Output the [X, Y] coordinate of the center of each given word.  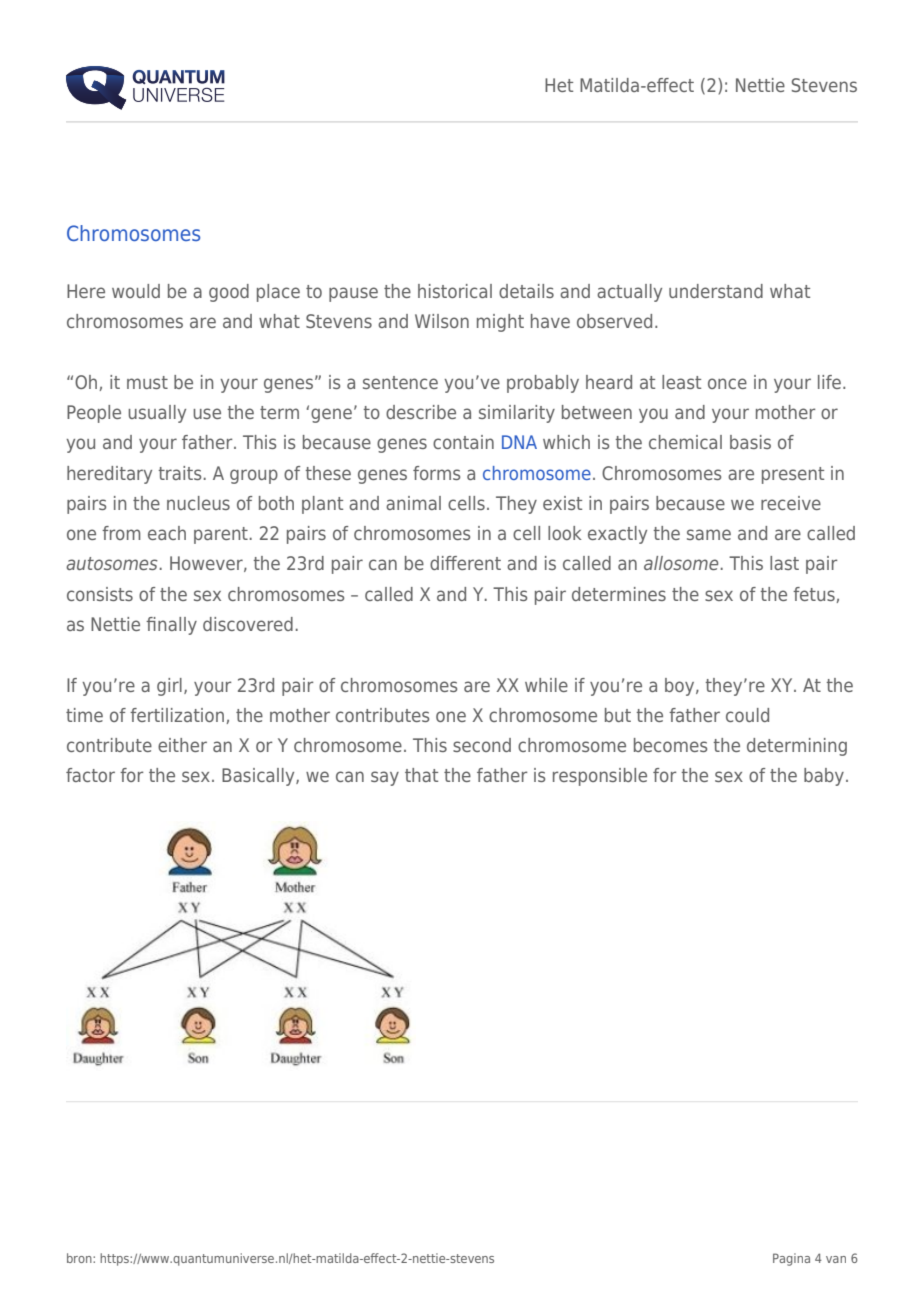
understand [716, 291]
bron [80, 1258]
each [167, 533]
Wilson [442, 321]
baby [825, 777]
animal [413, 503]
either [182, 745]
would [136, 291]
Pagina [791, 1259]
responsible [600, 777]
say [385, 778]
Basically [259, 777]
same [709, 534]
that [421, 775]
